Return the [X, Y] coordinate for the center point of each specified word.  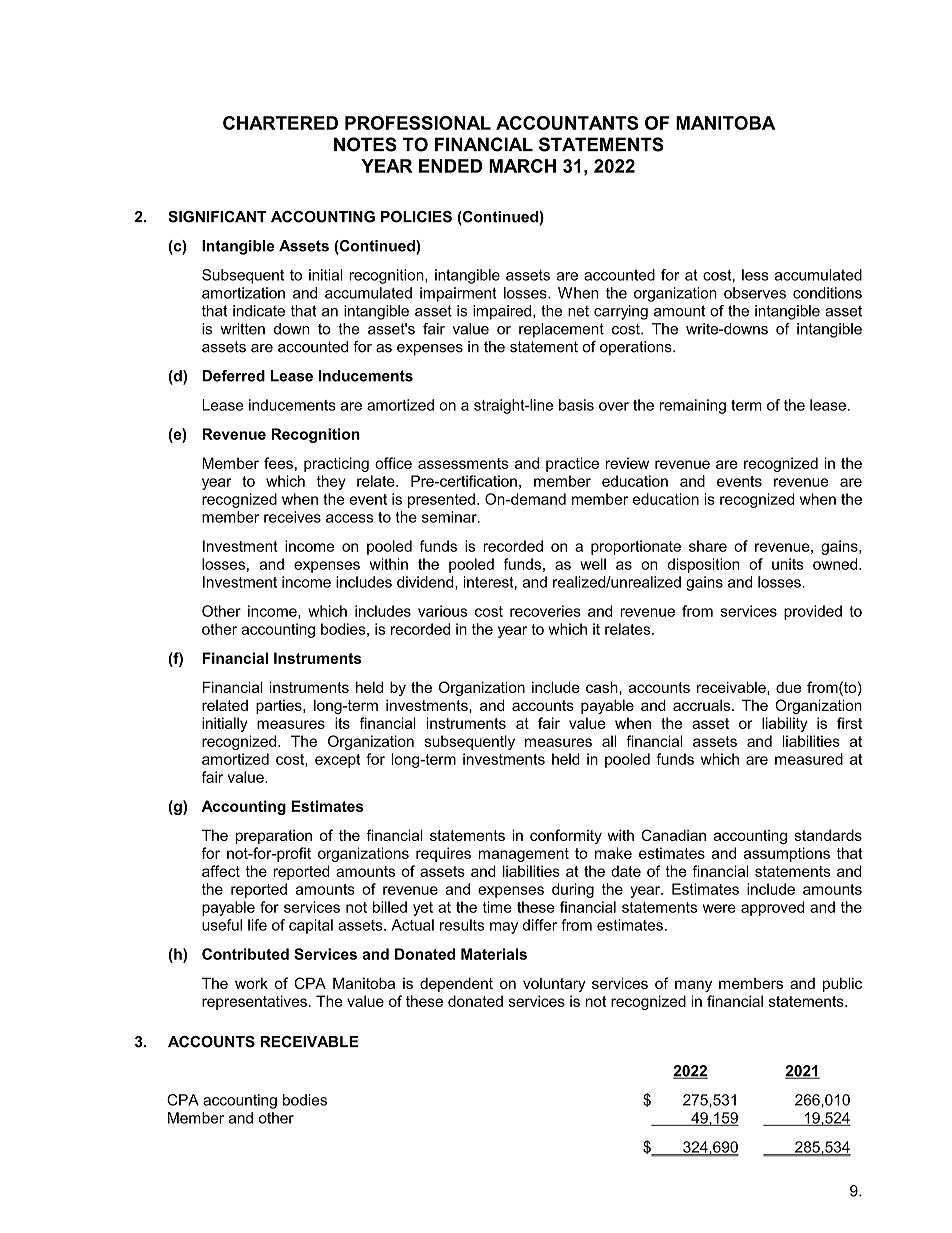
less [755, 275]
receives [292, 517]
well [593, 564]
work [251, 983]
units [788, 564]
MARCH [522, 166]
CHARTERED [280, 123]
